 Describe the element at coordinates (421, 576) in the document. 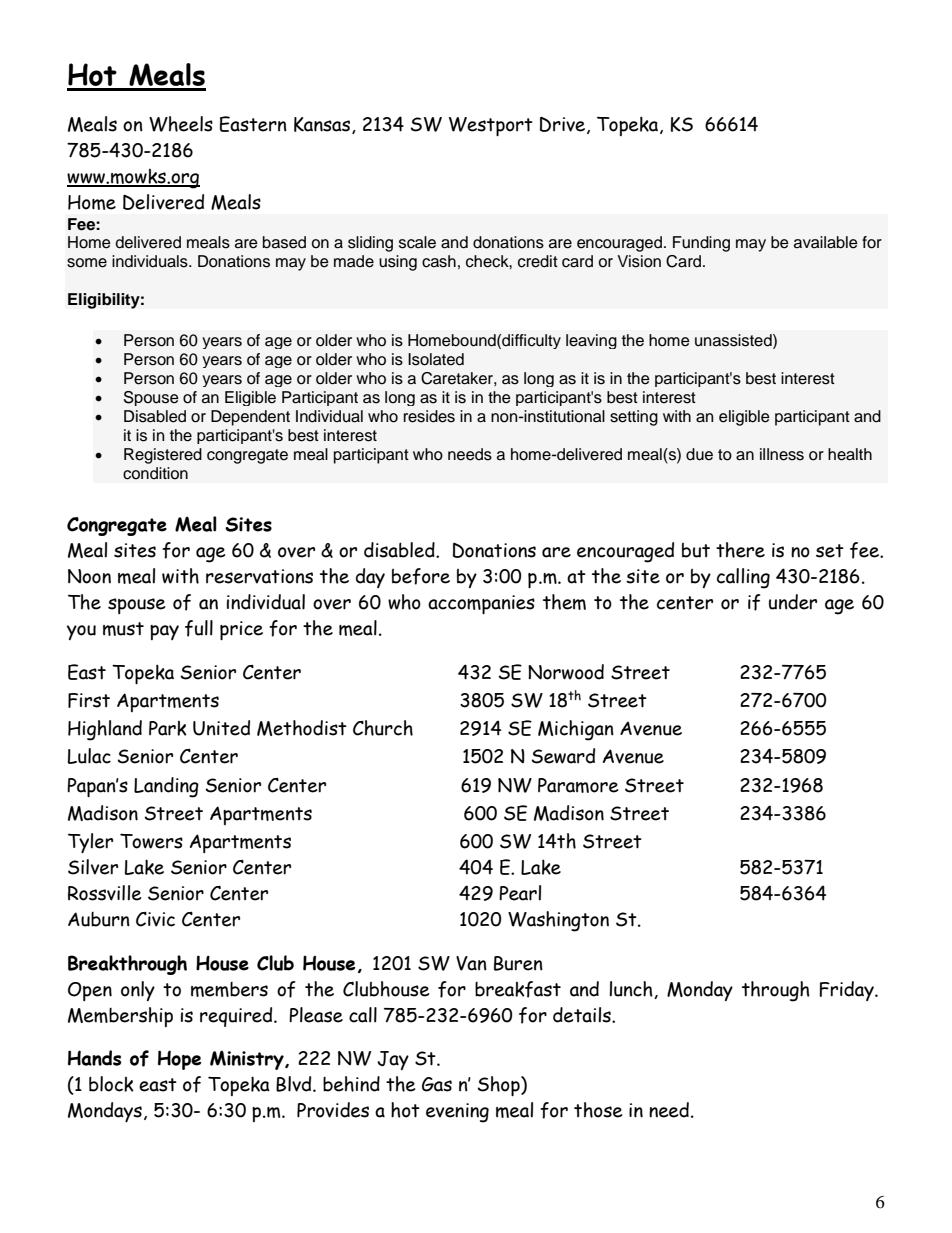

I see `before` at that location.
